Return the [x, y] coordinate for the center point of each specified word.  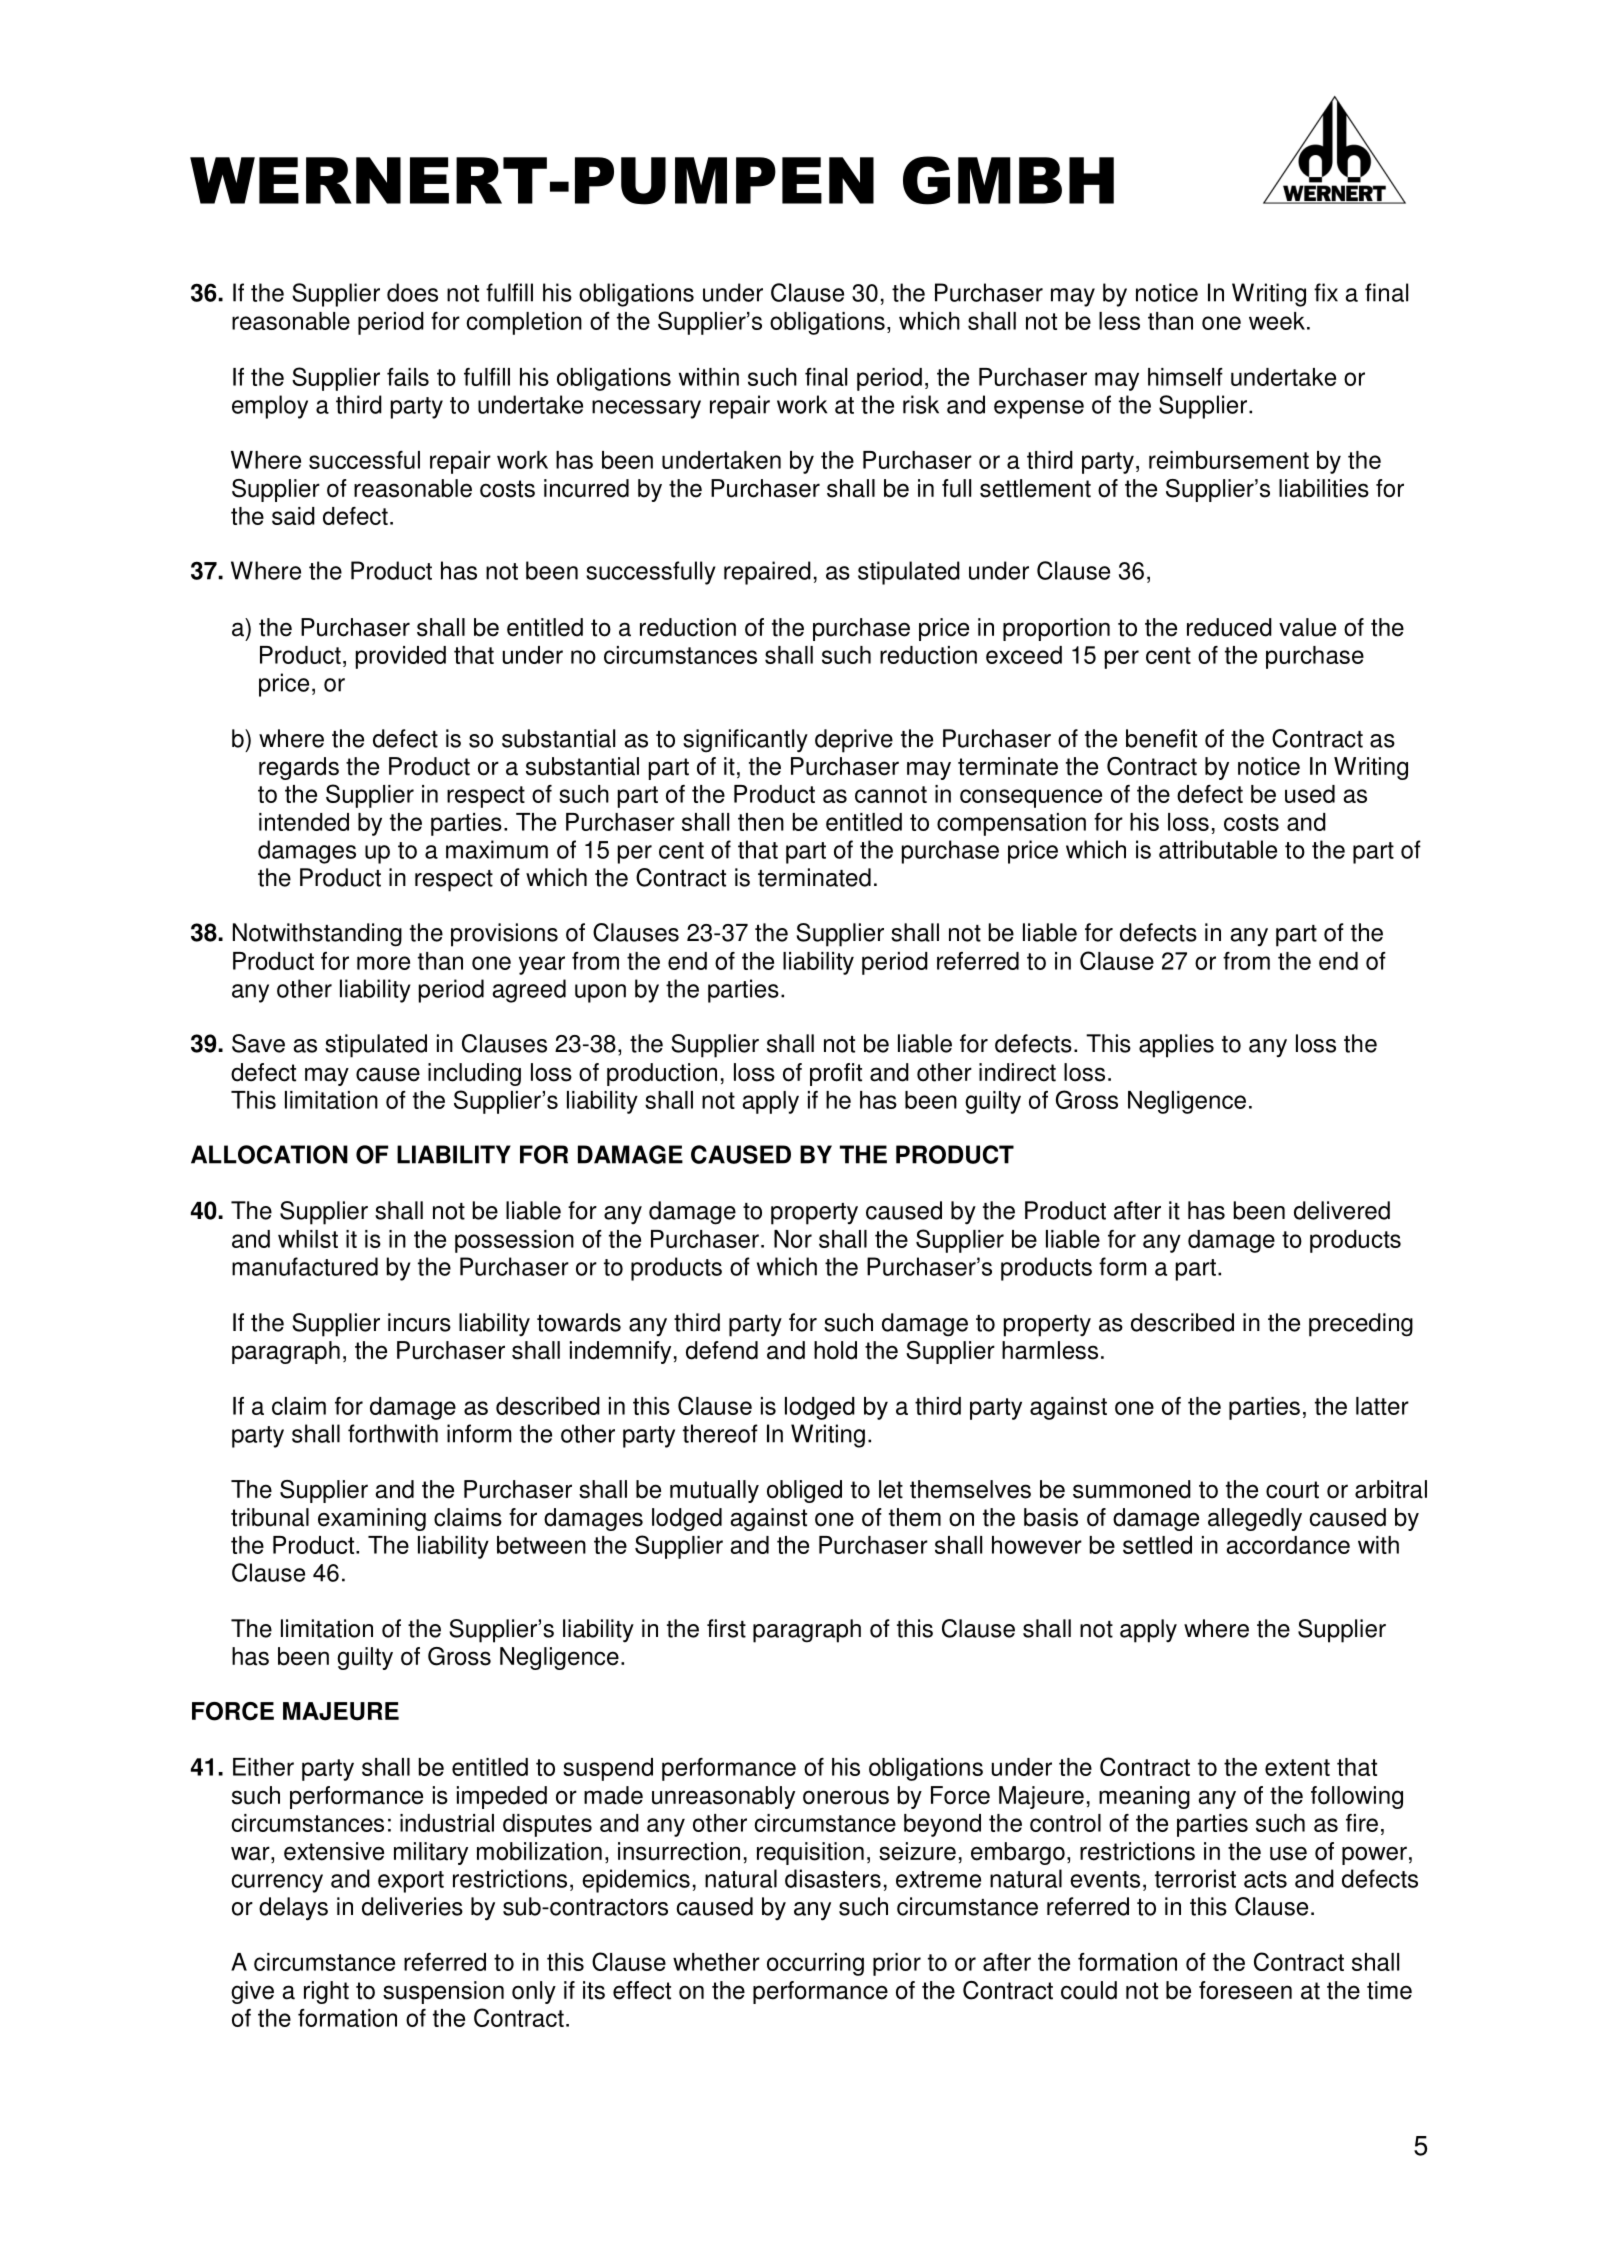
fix [1326, 292]
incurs [419, 1322]
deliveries [412, 1906]
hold [835, 1350]
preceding [1361, 1325]
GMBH [1008, 180]
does [412, 292]
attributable [1218, 849]
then [761, 822]
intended [304, 822]
